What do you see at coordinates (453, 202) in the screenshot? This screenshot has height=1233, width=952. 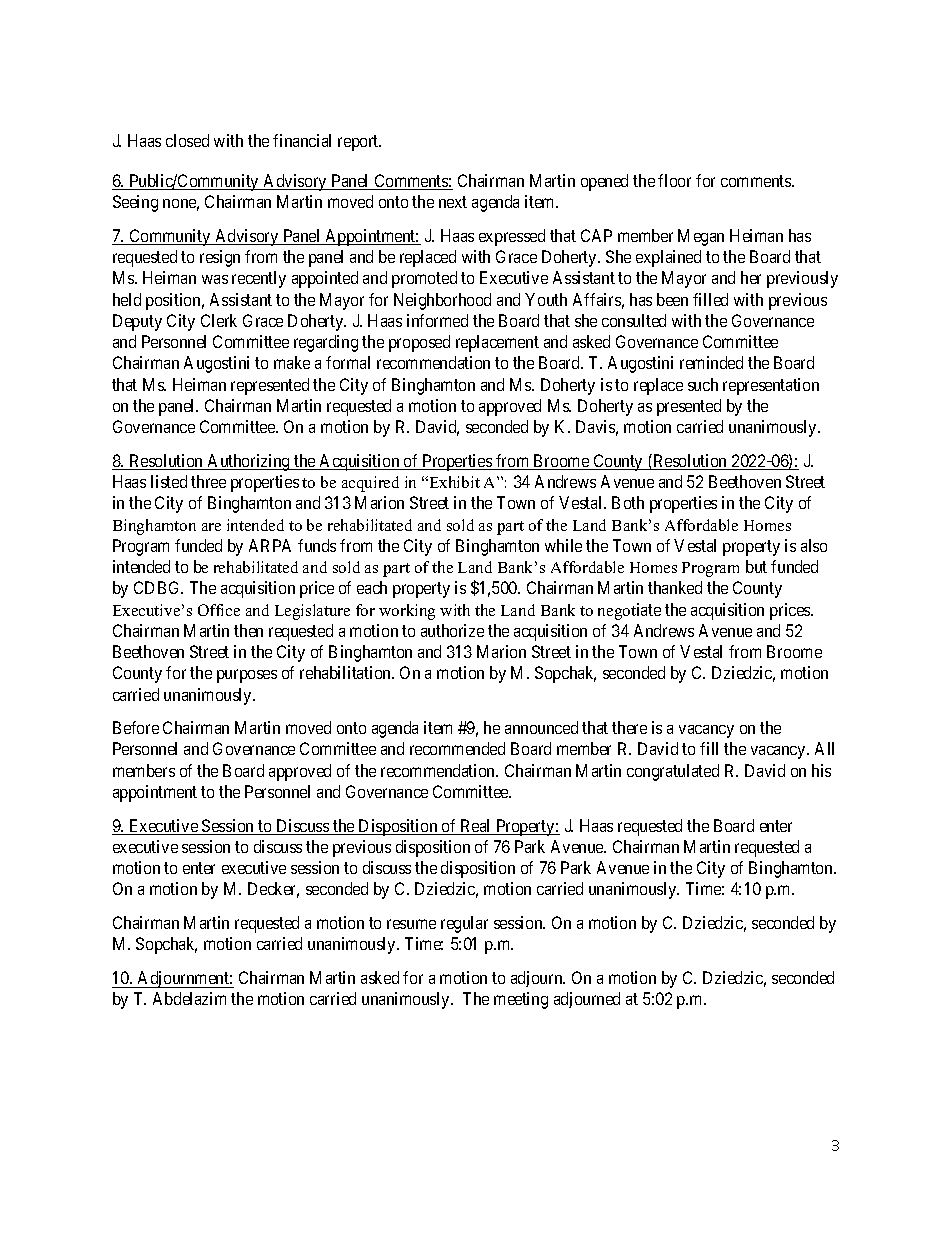 I see `next` at bounding box center [453, 202].
